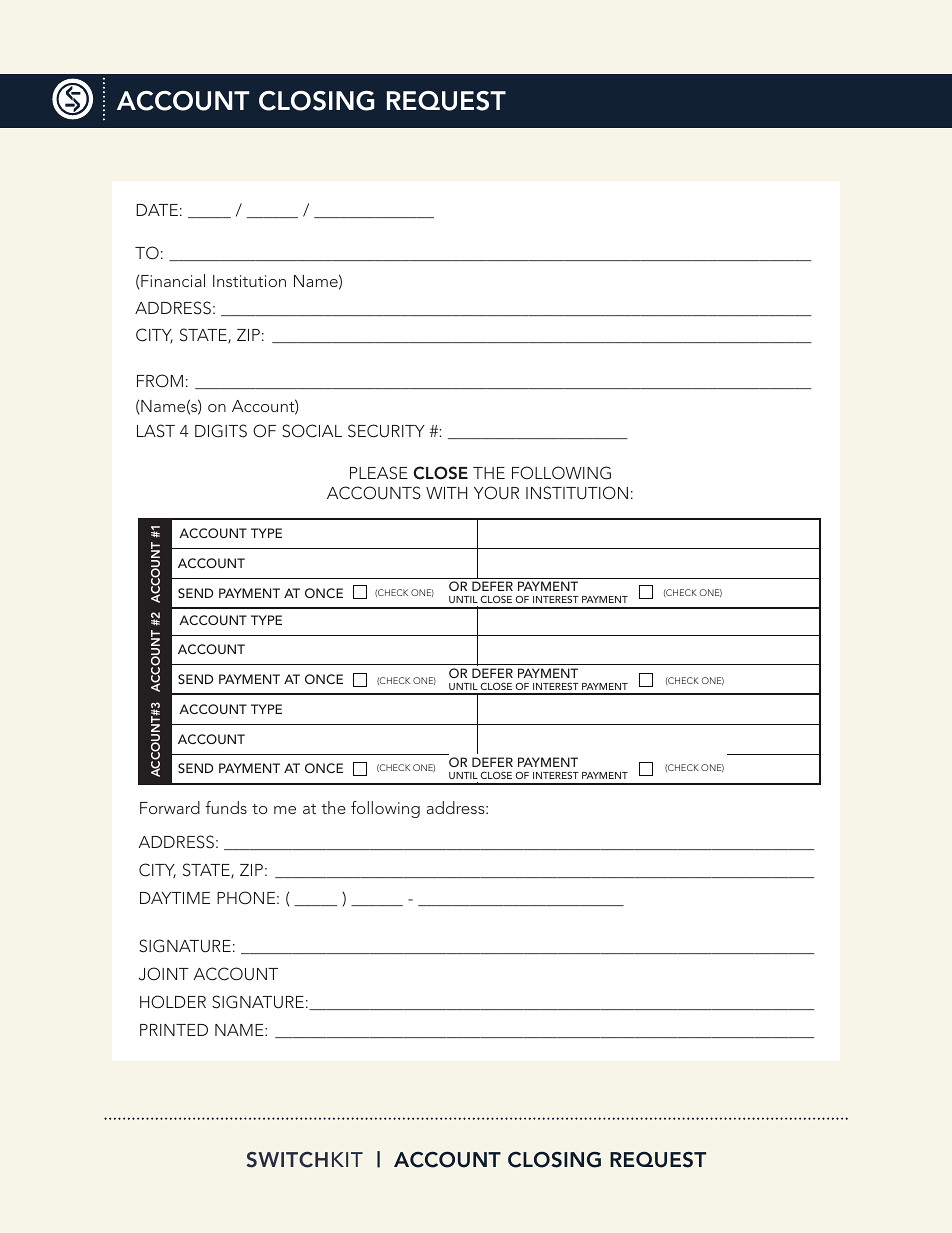  Describe the element at coordinates (226, 807) in the image. I see `funds` at that location.
